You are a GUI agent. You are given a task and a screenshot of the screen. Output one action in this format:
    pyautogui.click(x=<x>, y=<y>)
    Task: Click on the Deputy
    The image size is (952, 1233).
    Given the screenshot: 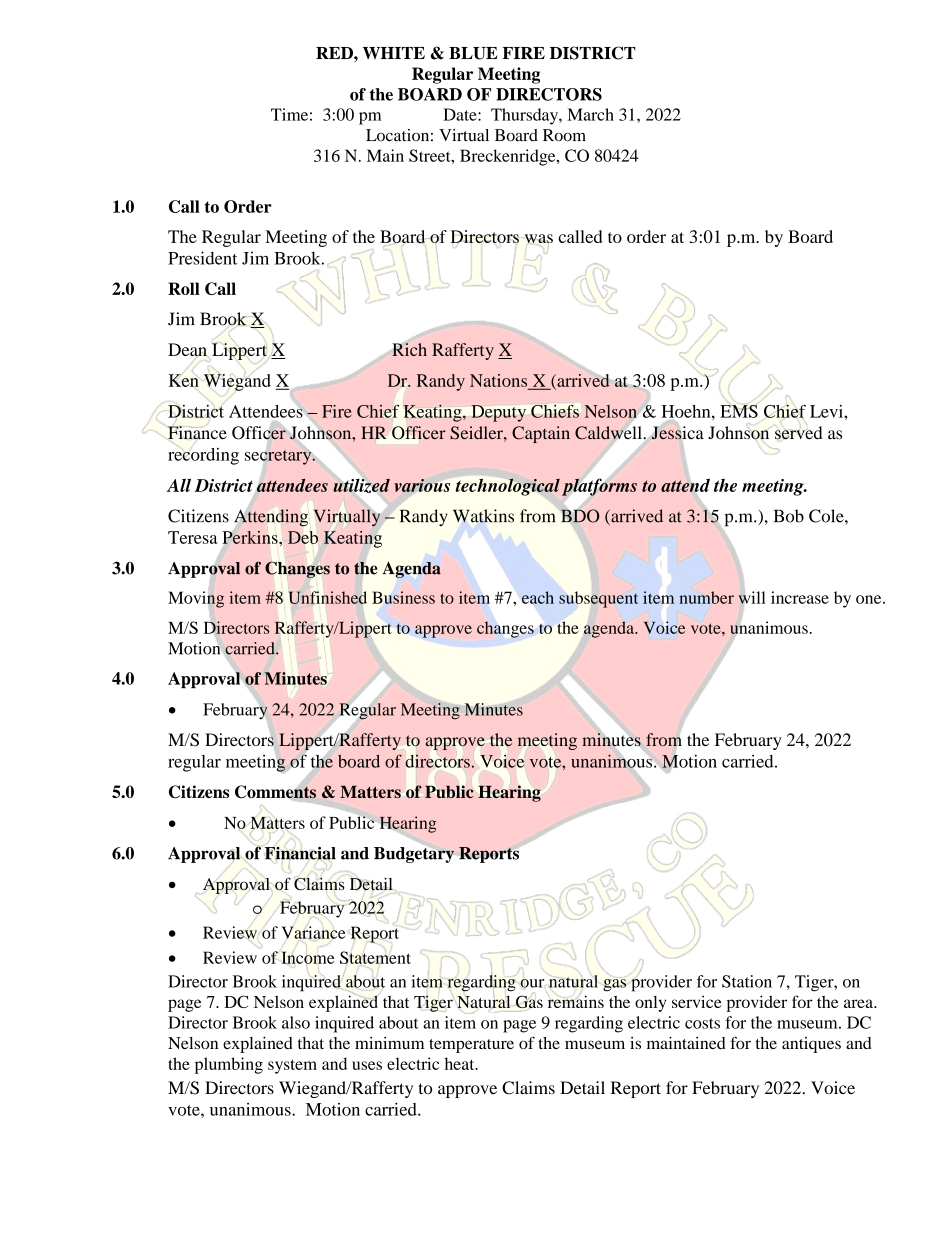 What is the action you would take?
    pyautogui.click(x=499, y=413)
